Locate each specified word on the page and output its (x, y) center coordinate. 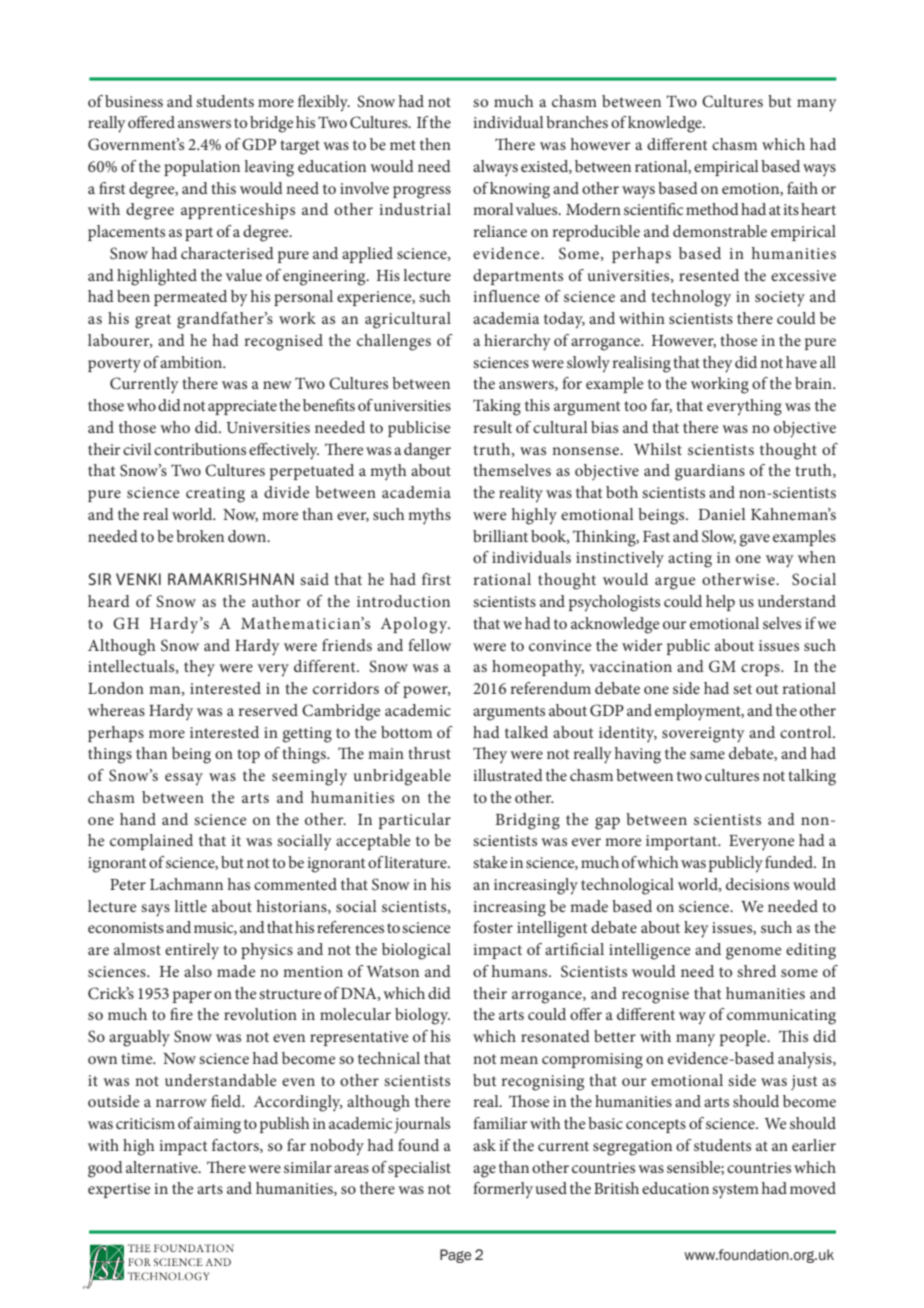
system (735, 1191)
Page (455, 1256)
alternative (163, 1167)
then (435, 144)
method (712, 209)
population (202, 168)
